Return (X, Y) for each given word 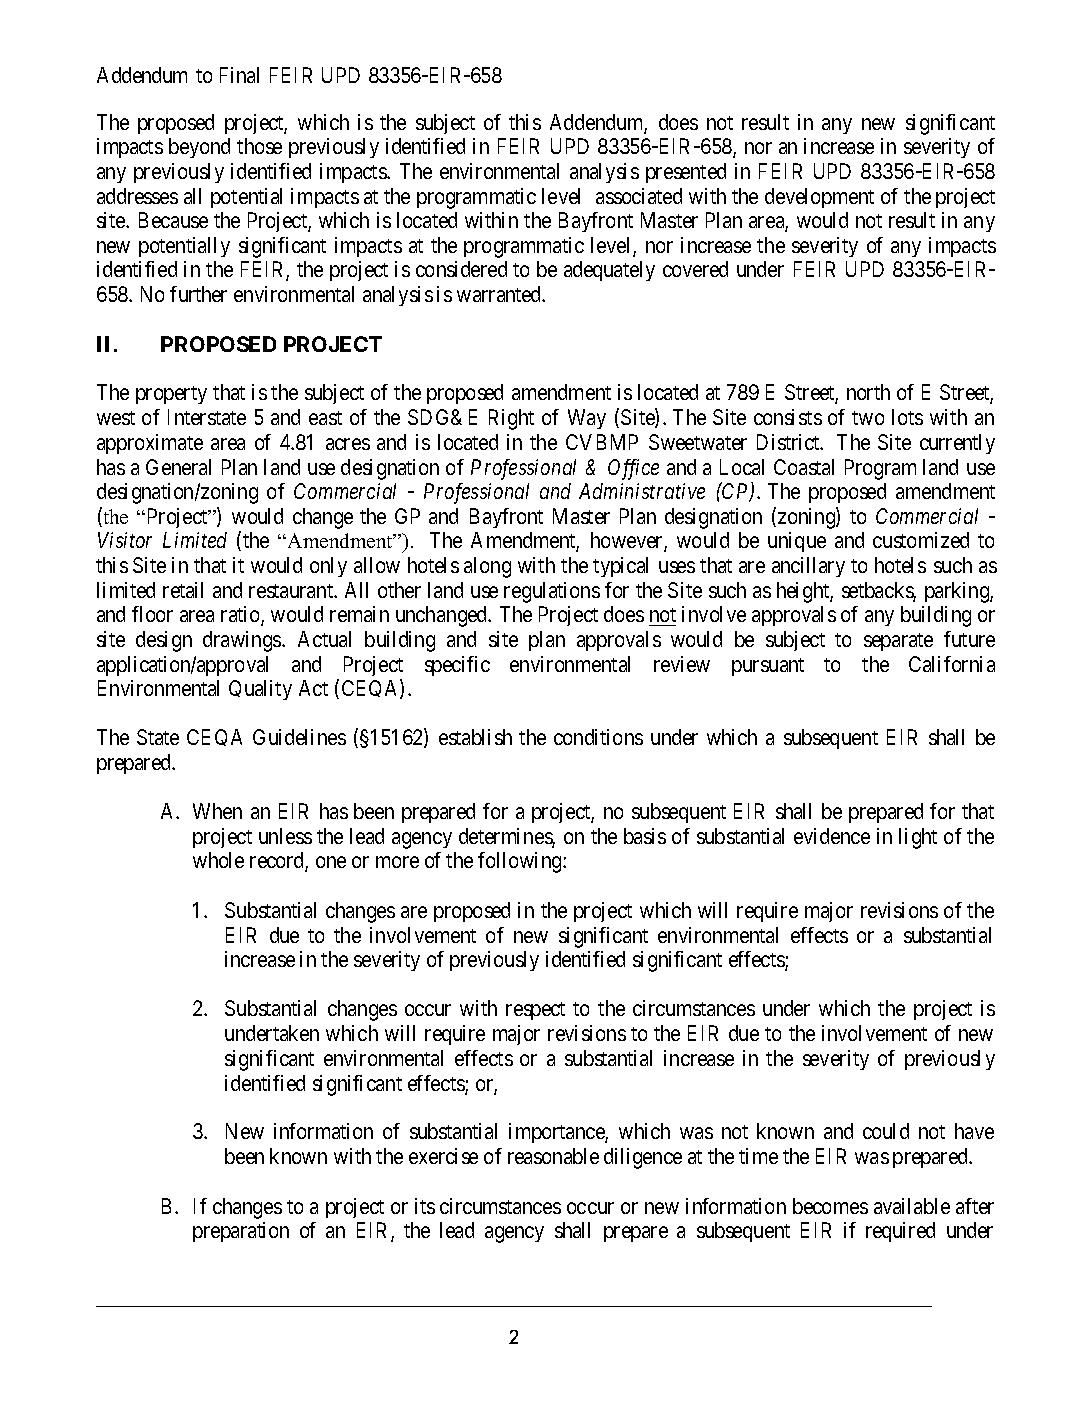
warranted (500, 294)
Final (239, 75)
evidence (832, 836)
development (819, 198)
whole (218, 860)
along (487, 567)
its (425, 1206)
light (918, 838)
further (198, 294)
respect (535, 1011)
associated (639, 196)
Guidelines (299, 737)
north (868, 392)
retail (183, 590)
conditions (598, 737)
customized (921, 540)
